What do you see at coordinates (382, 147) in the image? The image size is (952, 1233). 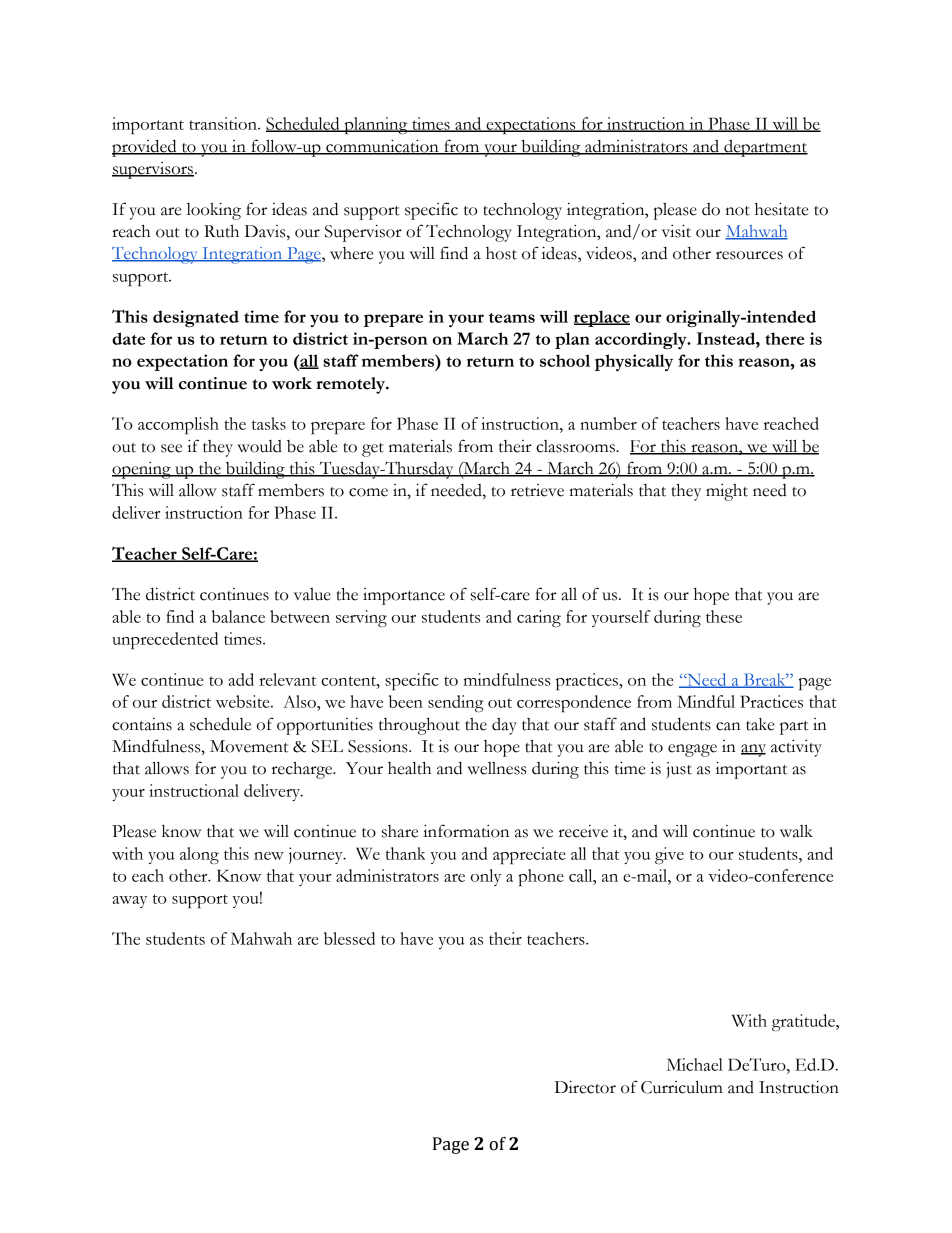 I see `communication` at bounding box center [382, 147].
